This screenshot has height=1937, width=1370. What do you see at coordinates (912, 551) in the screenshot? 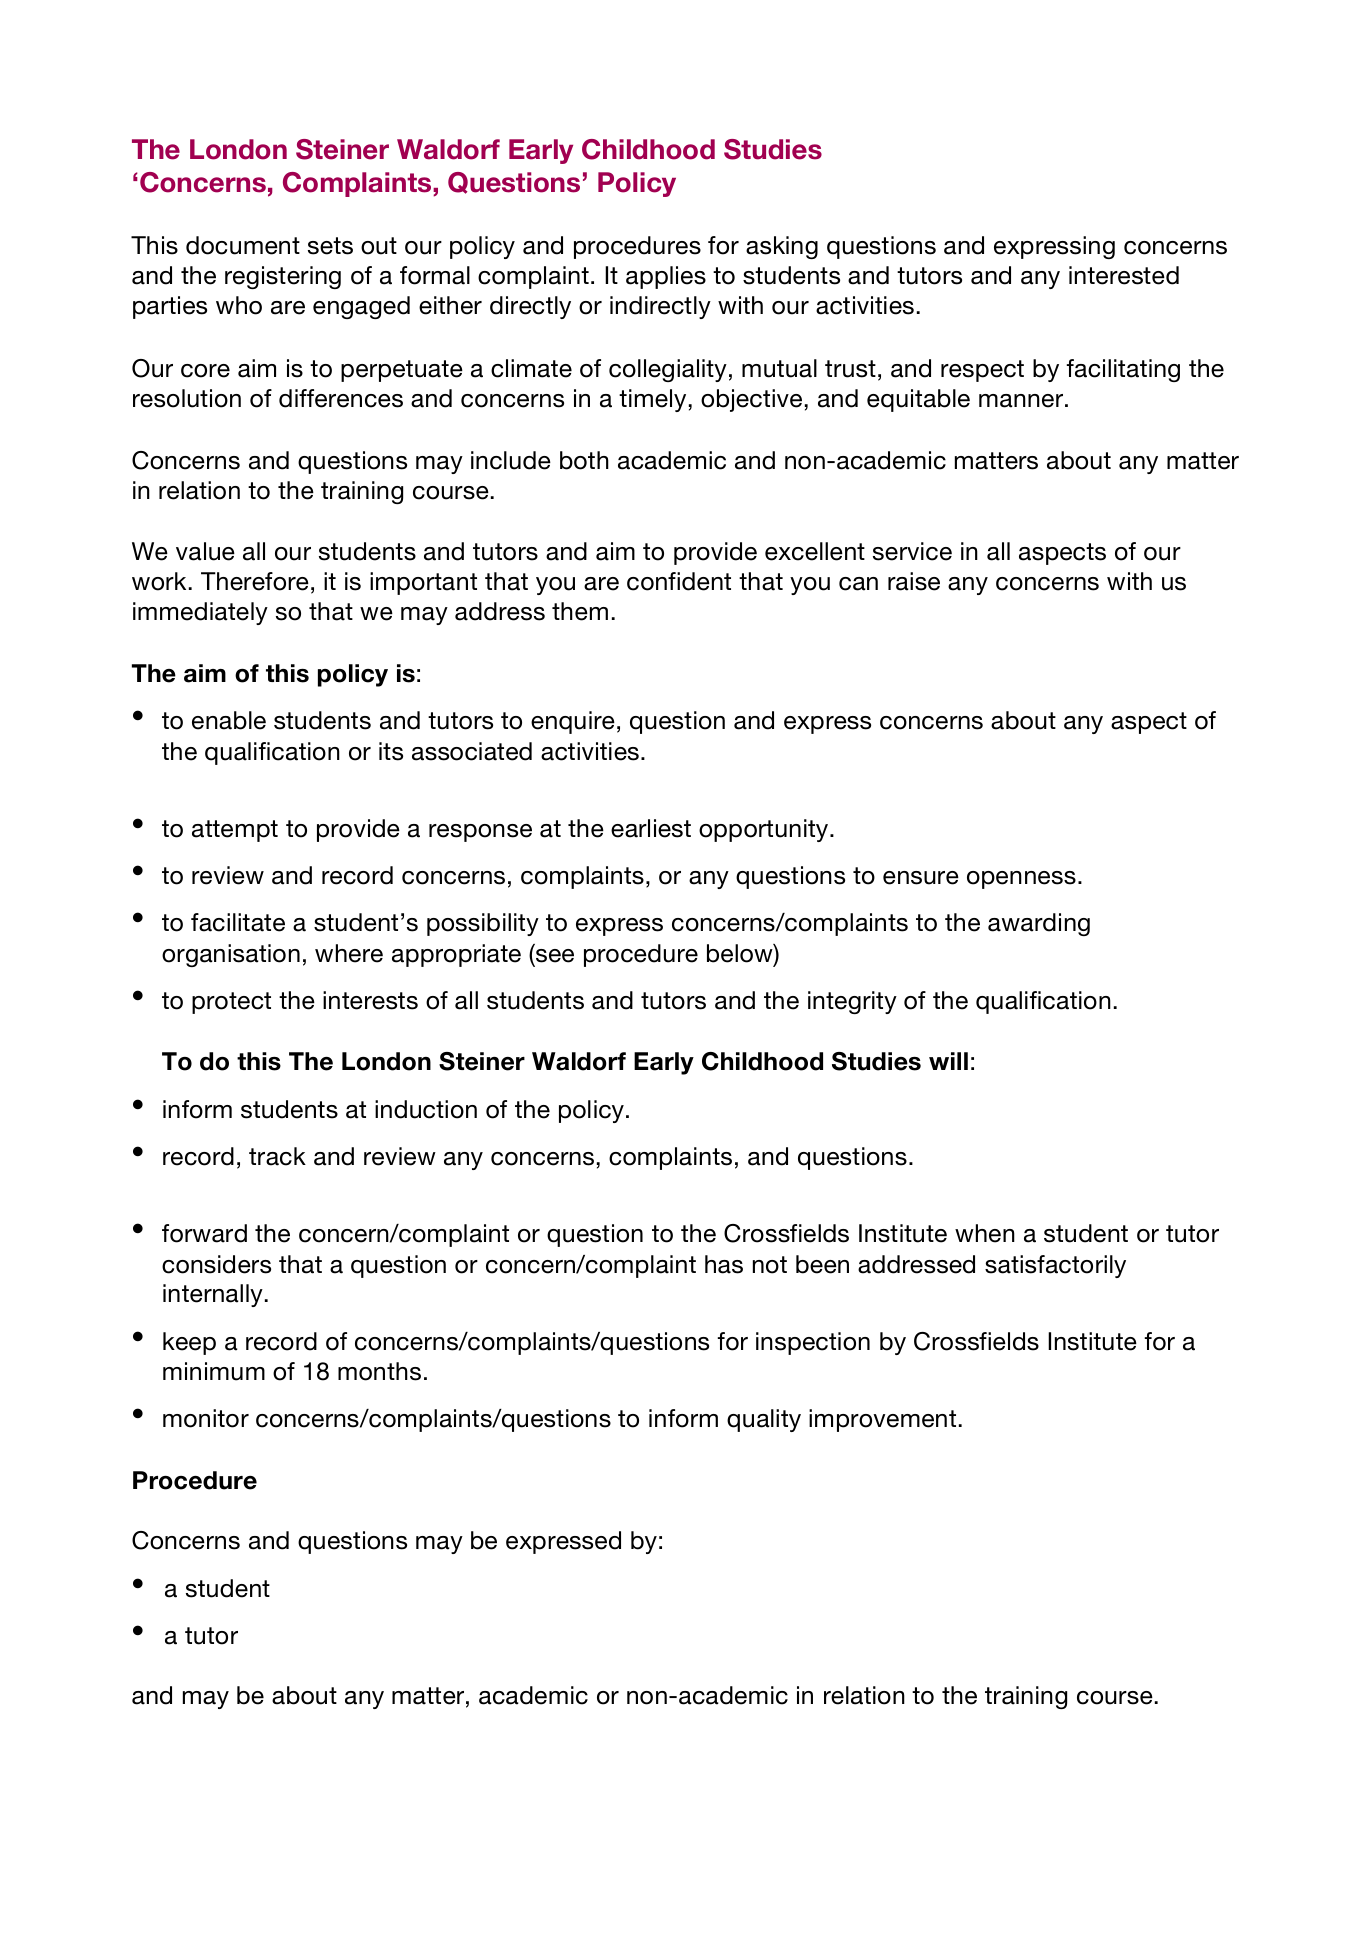
I see `service` at bounding box center [912, 551].
